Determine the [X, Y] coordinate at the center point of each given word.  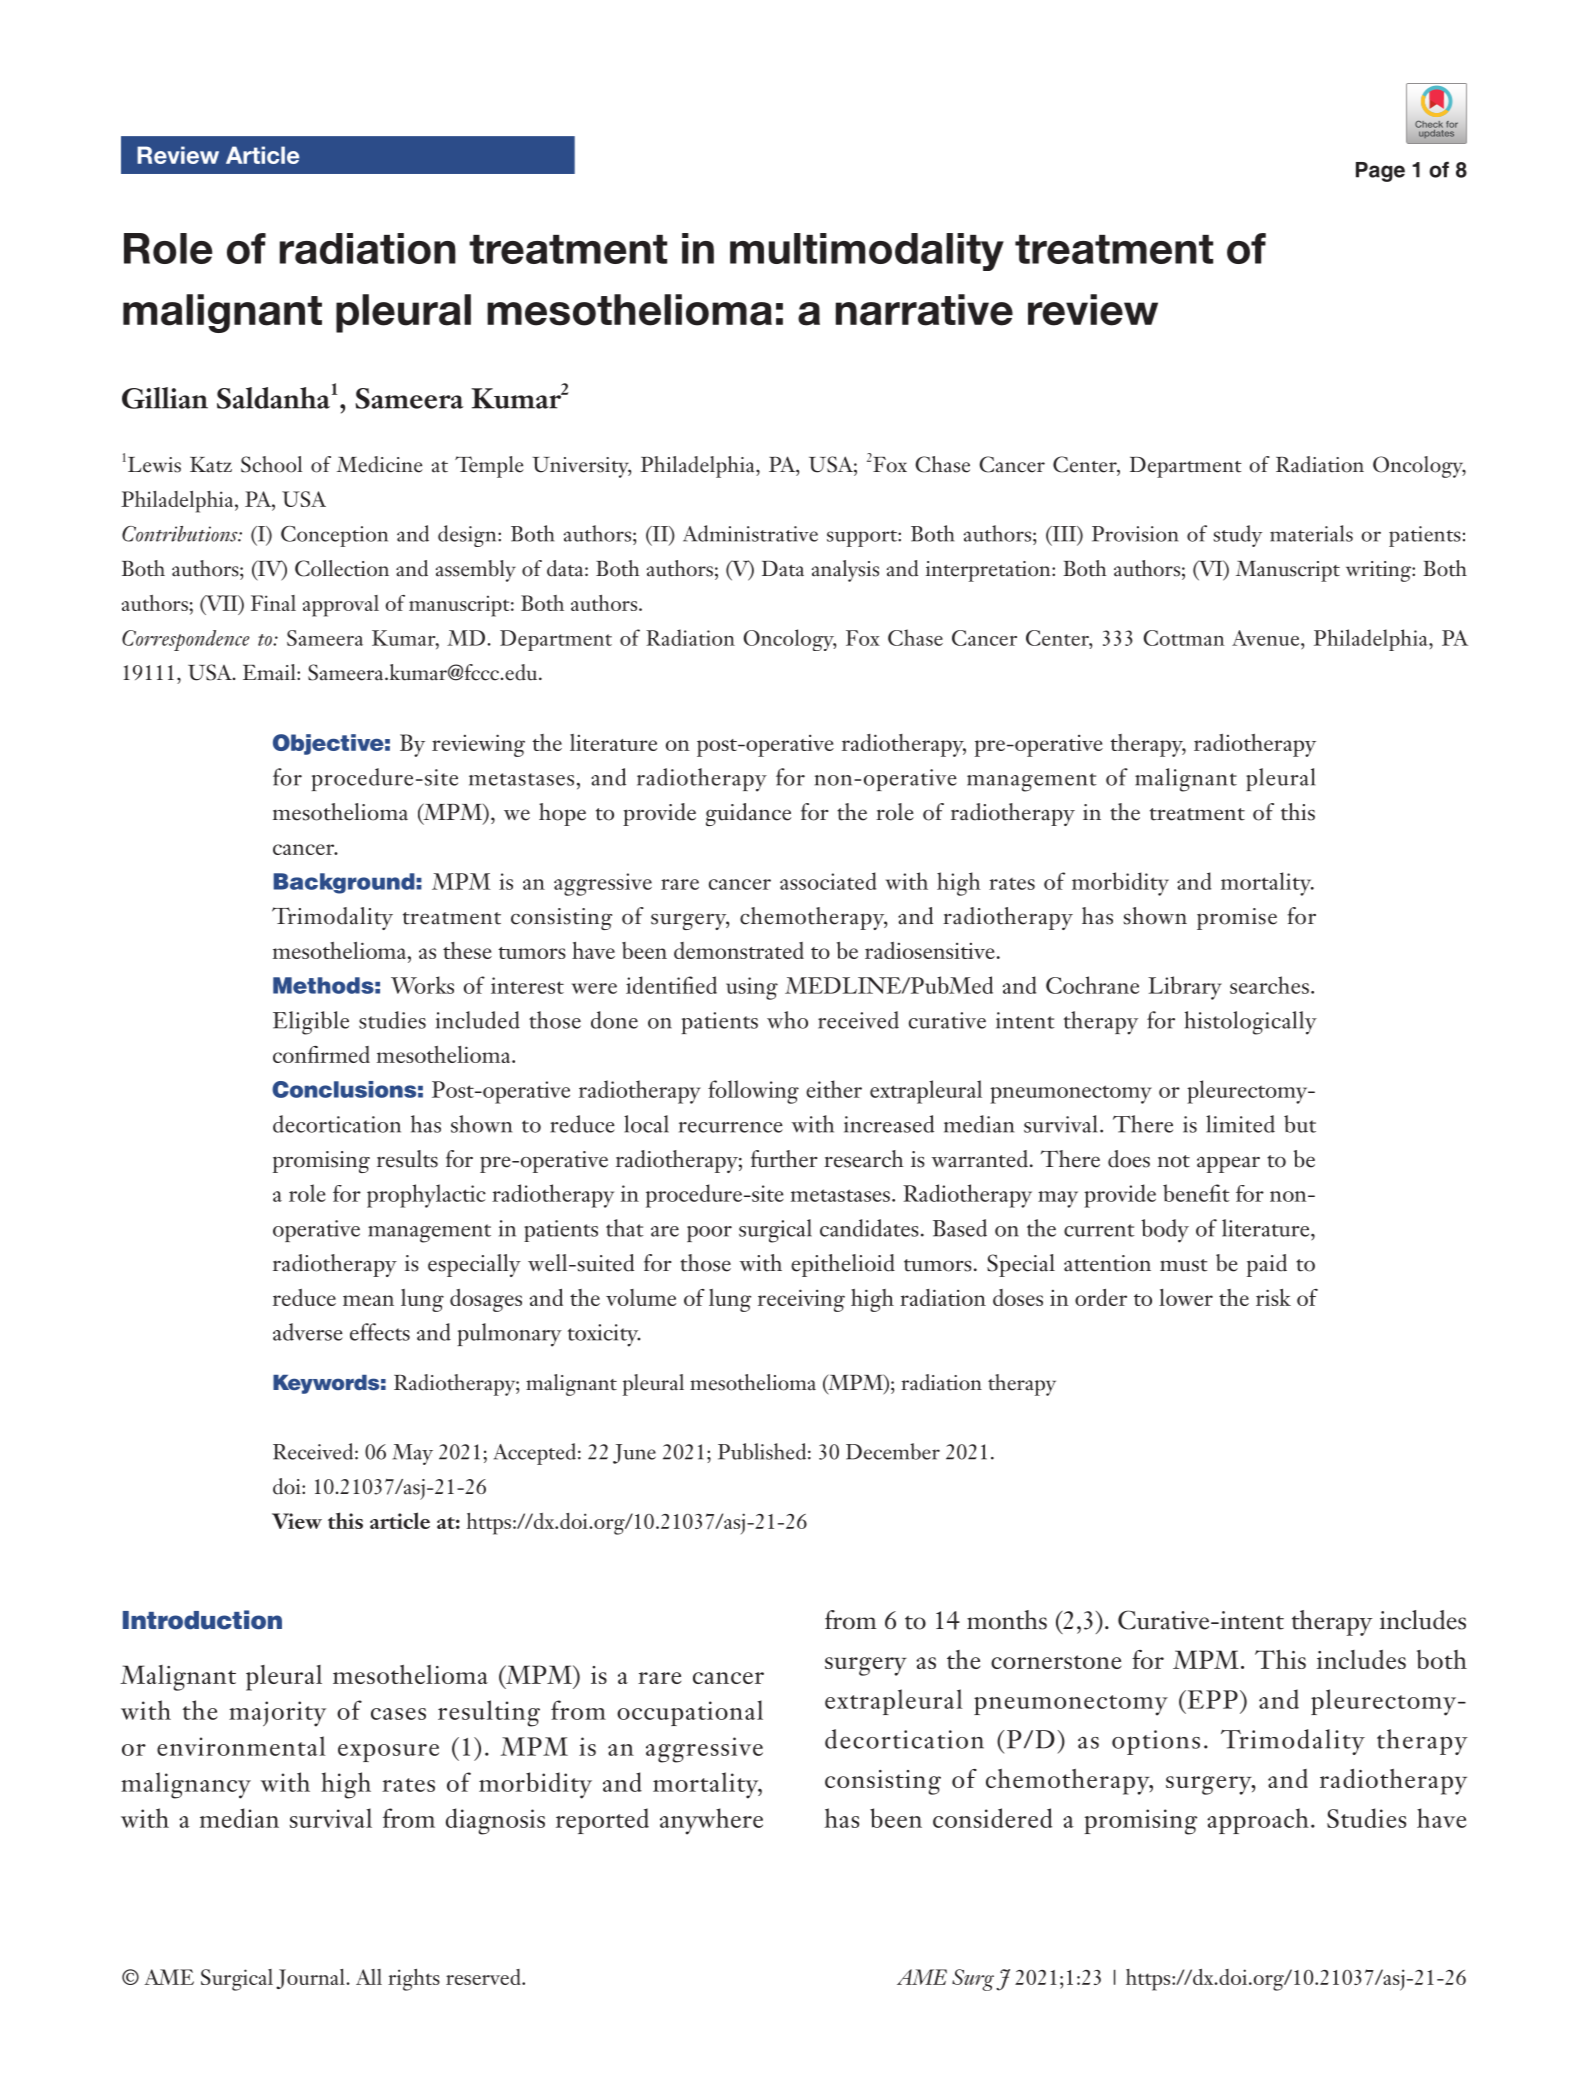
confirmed [321, 1054]
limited [1240, 1124]
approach [1258, 1821]
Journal [311, 1979]
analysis [845, 571]
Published [762, 1451]
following [753, 1092]
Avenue [1267, 638]
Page [1380, 172]
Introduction [202, 1620]
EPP [1211, 1699]
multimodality [867, 252]
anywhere [711, 1821]
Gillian [165, 398]
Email [270, 672]
